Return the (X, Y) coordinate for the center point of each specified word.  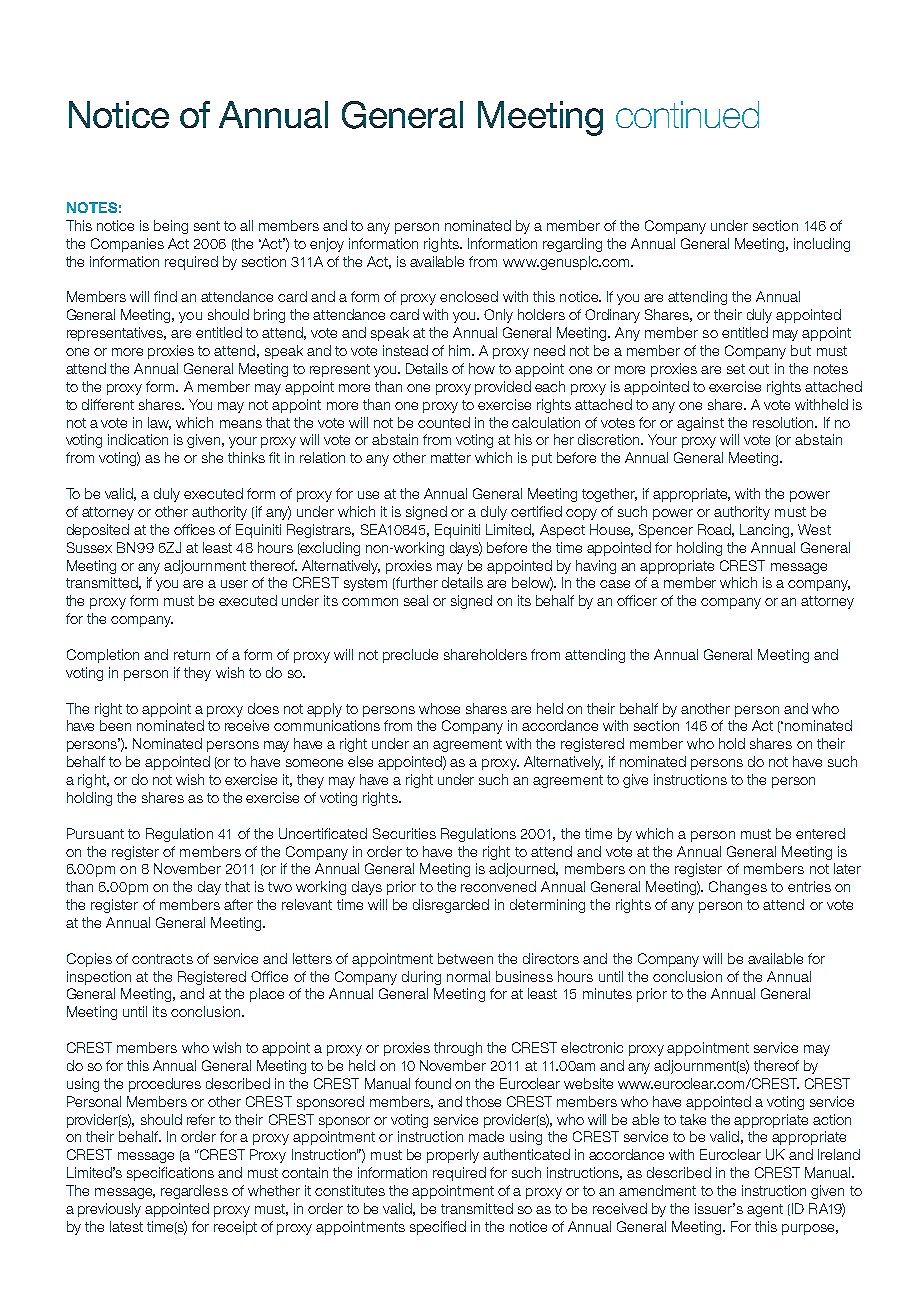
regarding (572, 245)
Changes (738, 888)
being (171, 227)
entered (820, 833)
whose (439, 708)
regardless (194, 1192)
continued (687, 114)
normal (468, 976)
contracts (162, 959)
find (165, 296)
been (115, 725)
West (814, 529)
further (416, 583)
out (759, 369)
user (234, 584)
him (461, 350)
